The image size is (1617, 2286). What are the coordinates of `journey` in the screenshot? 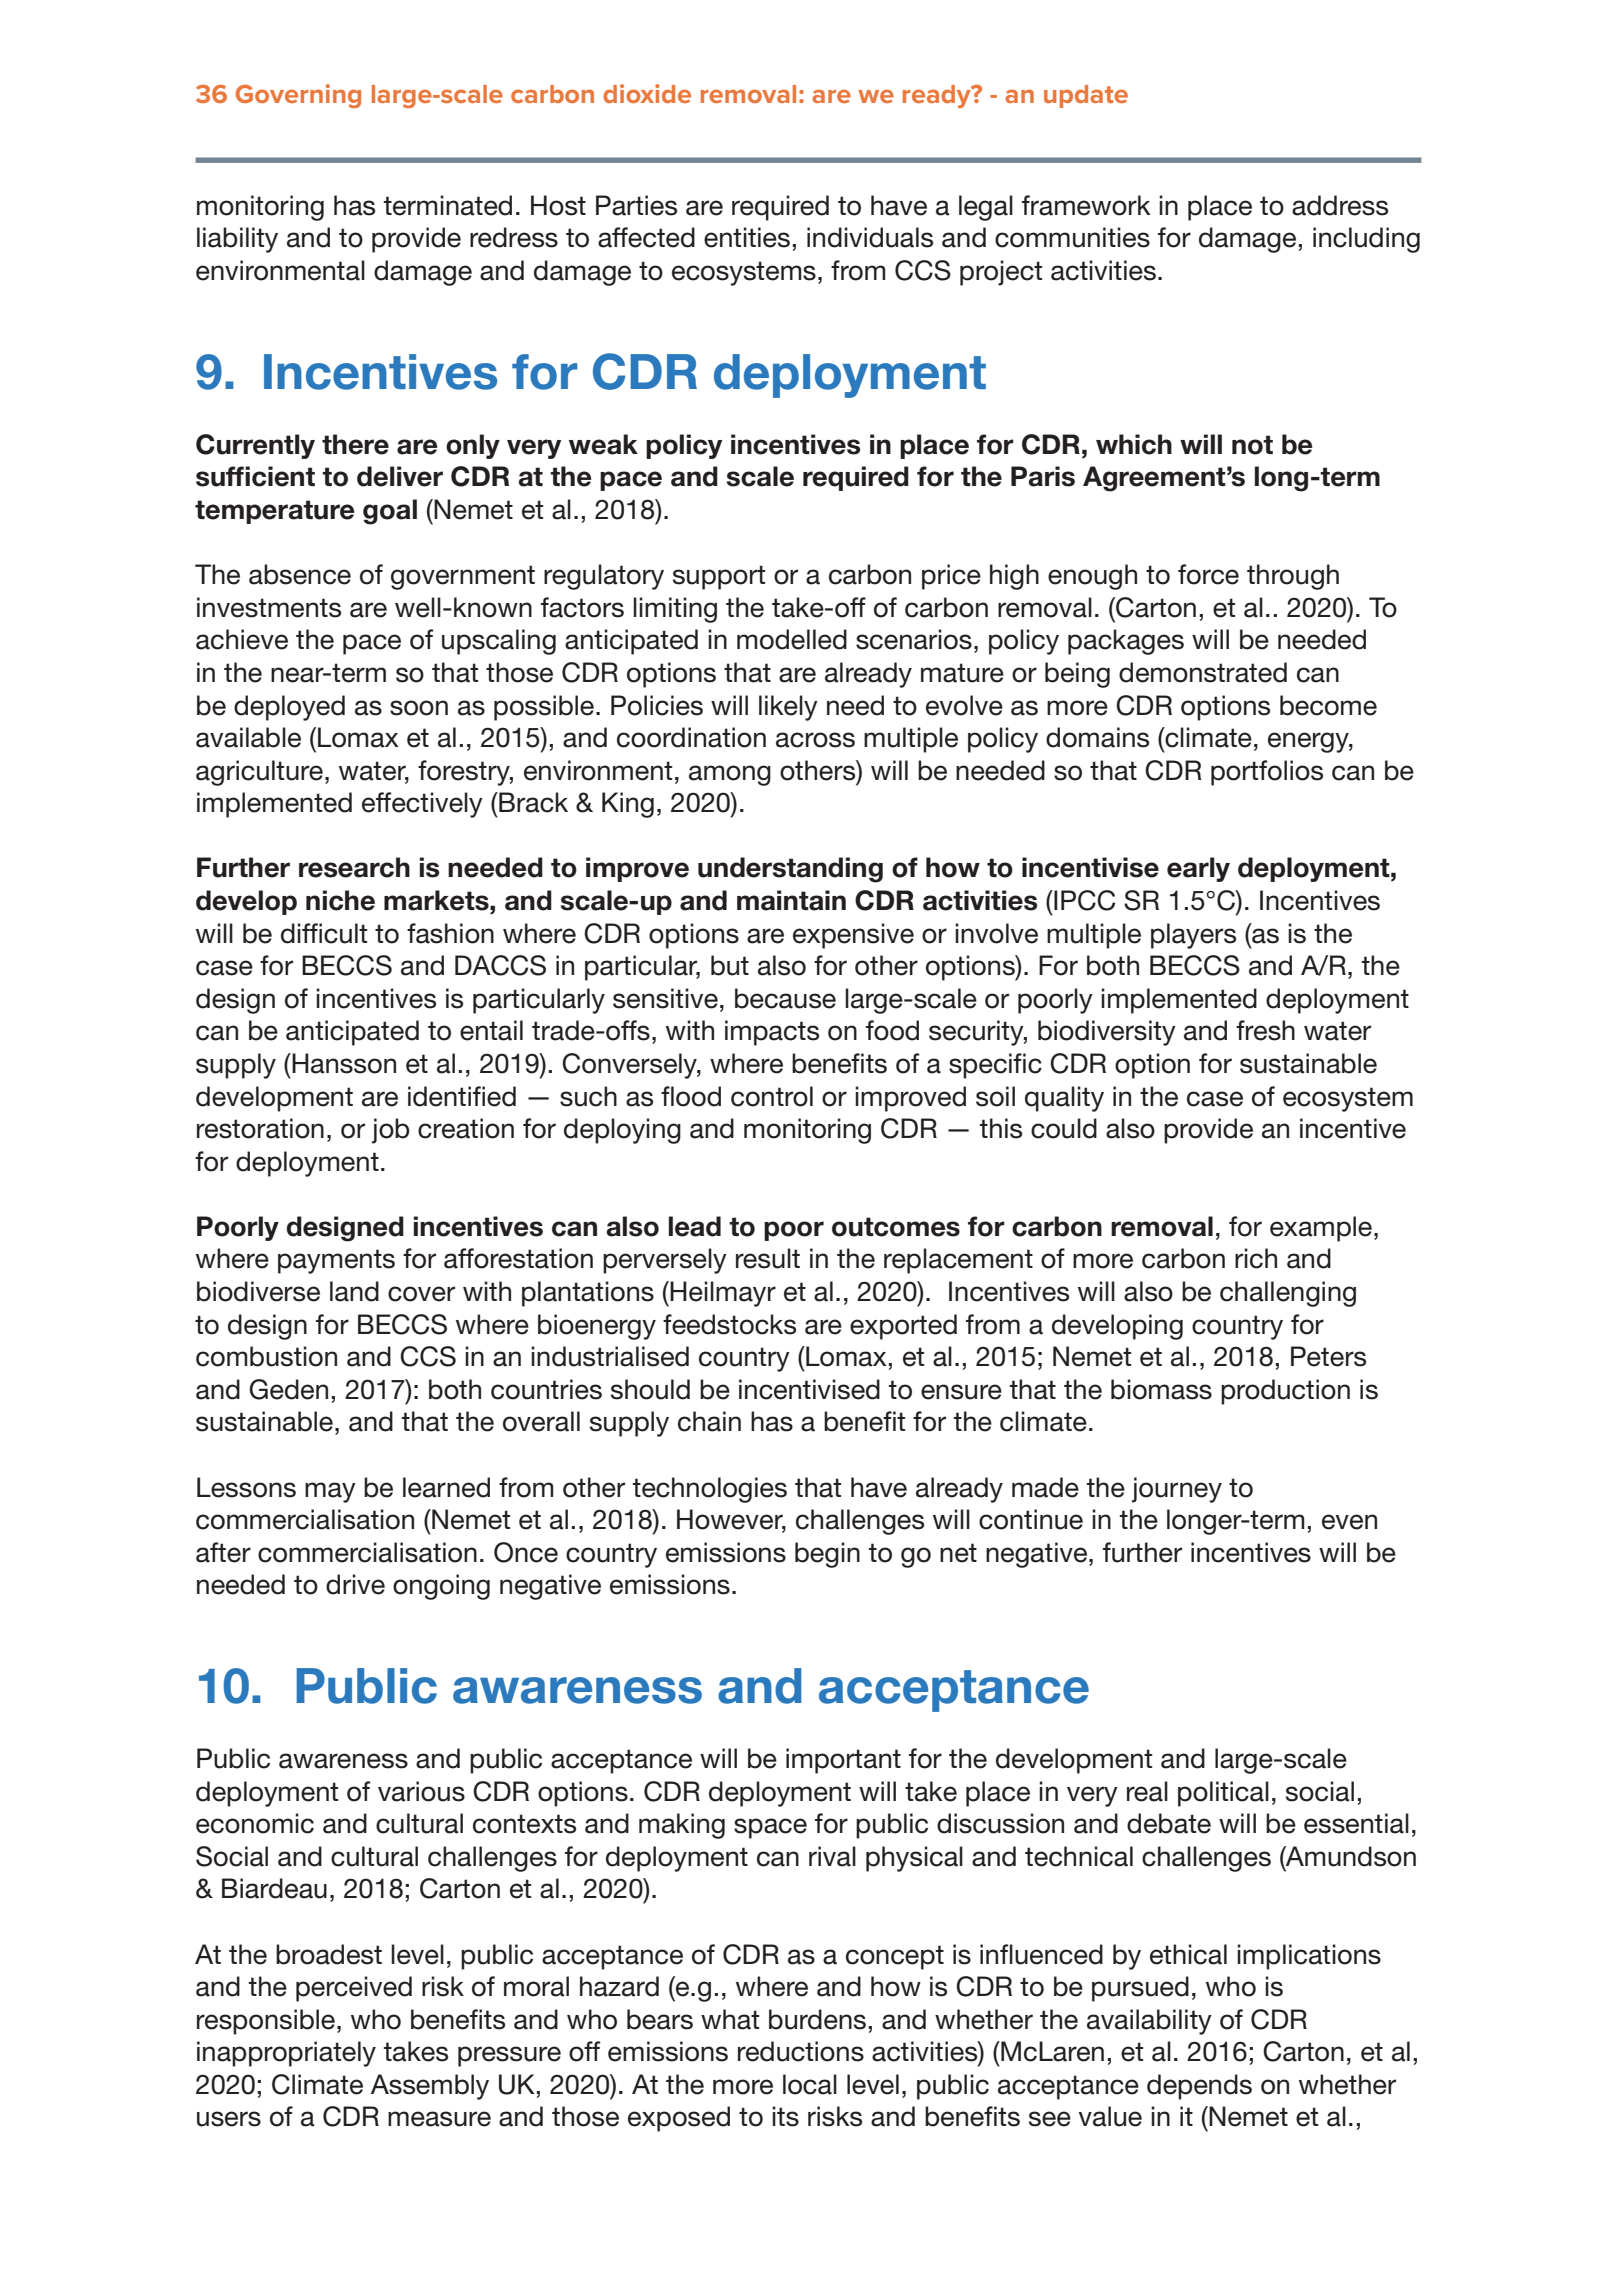 It's located at (1177, 1490).
